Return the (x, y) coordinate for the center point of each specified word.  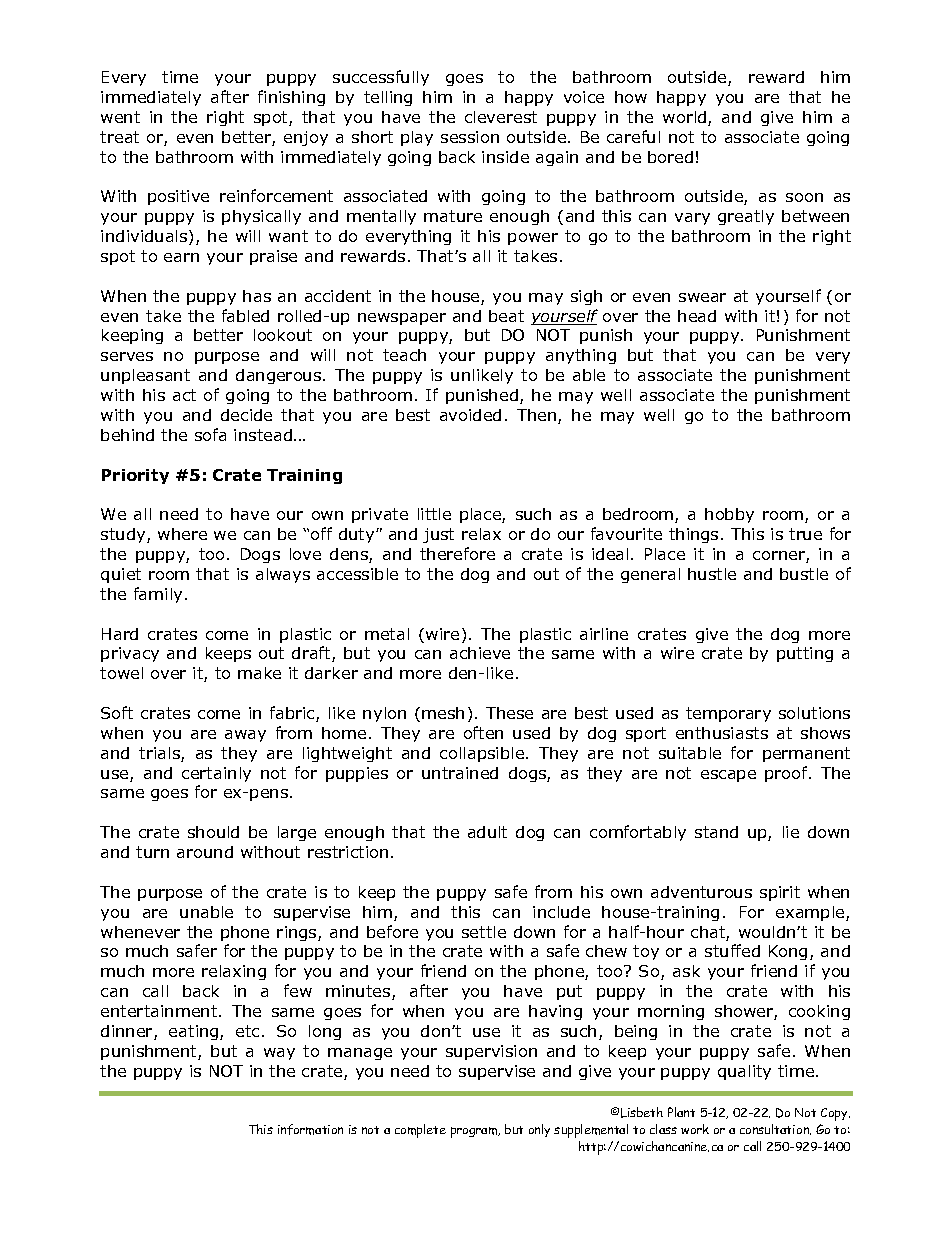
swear (702, 297)
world (686, 118)
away (245, 736)
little (434, 514)
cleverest (501, 117)
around (205, 852)
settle (484, 932)
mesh (443, 713)
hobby (729, 515)
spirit (780, 893)
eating (195, 1032)
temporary (728, 714)
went (120, 117)
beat (506, 316)
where (182, 534)
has (257, 296)
